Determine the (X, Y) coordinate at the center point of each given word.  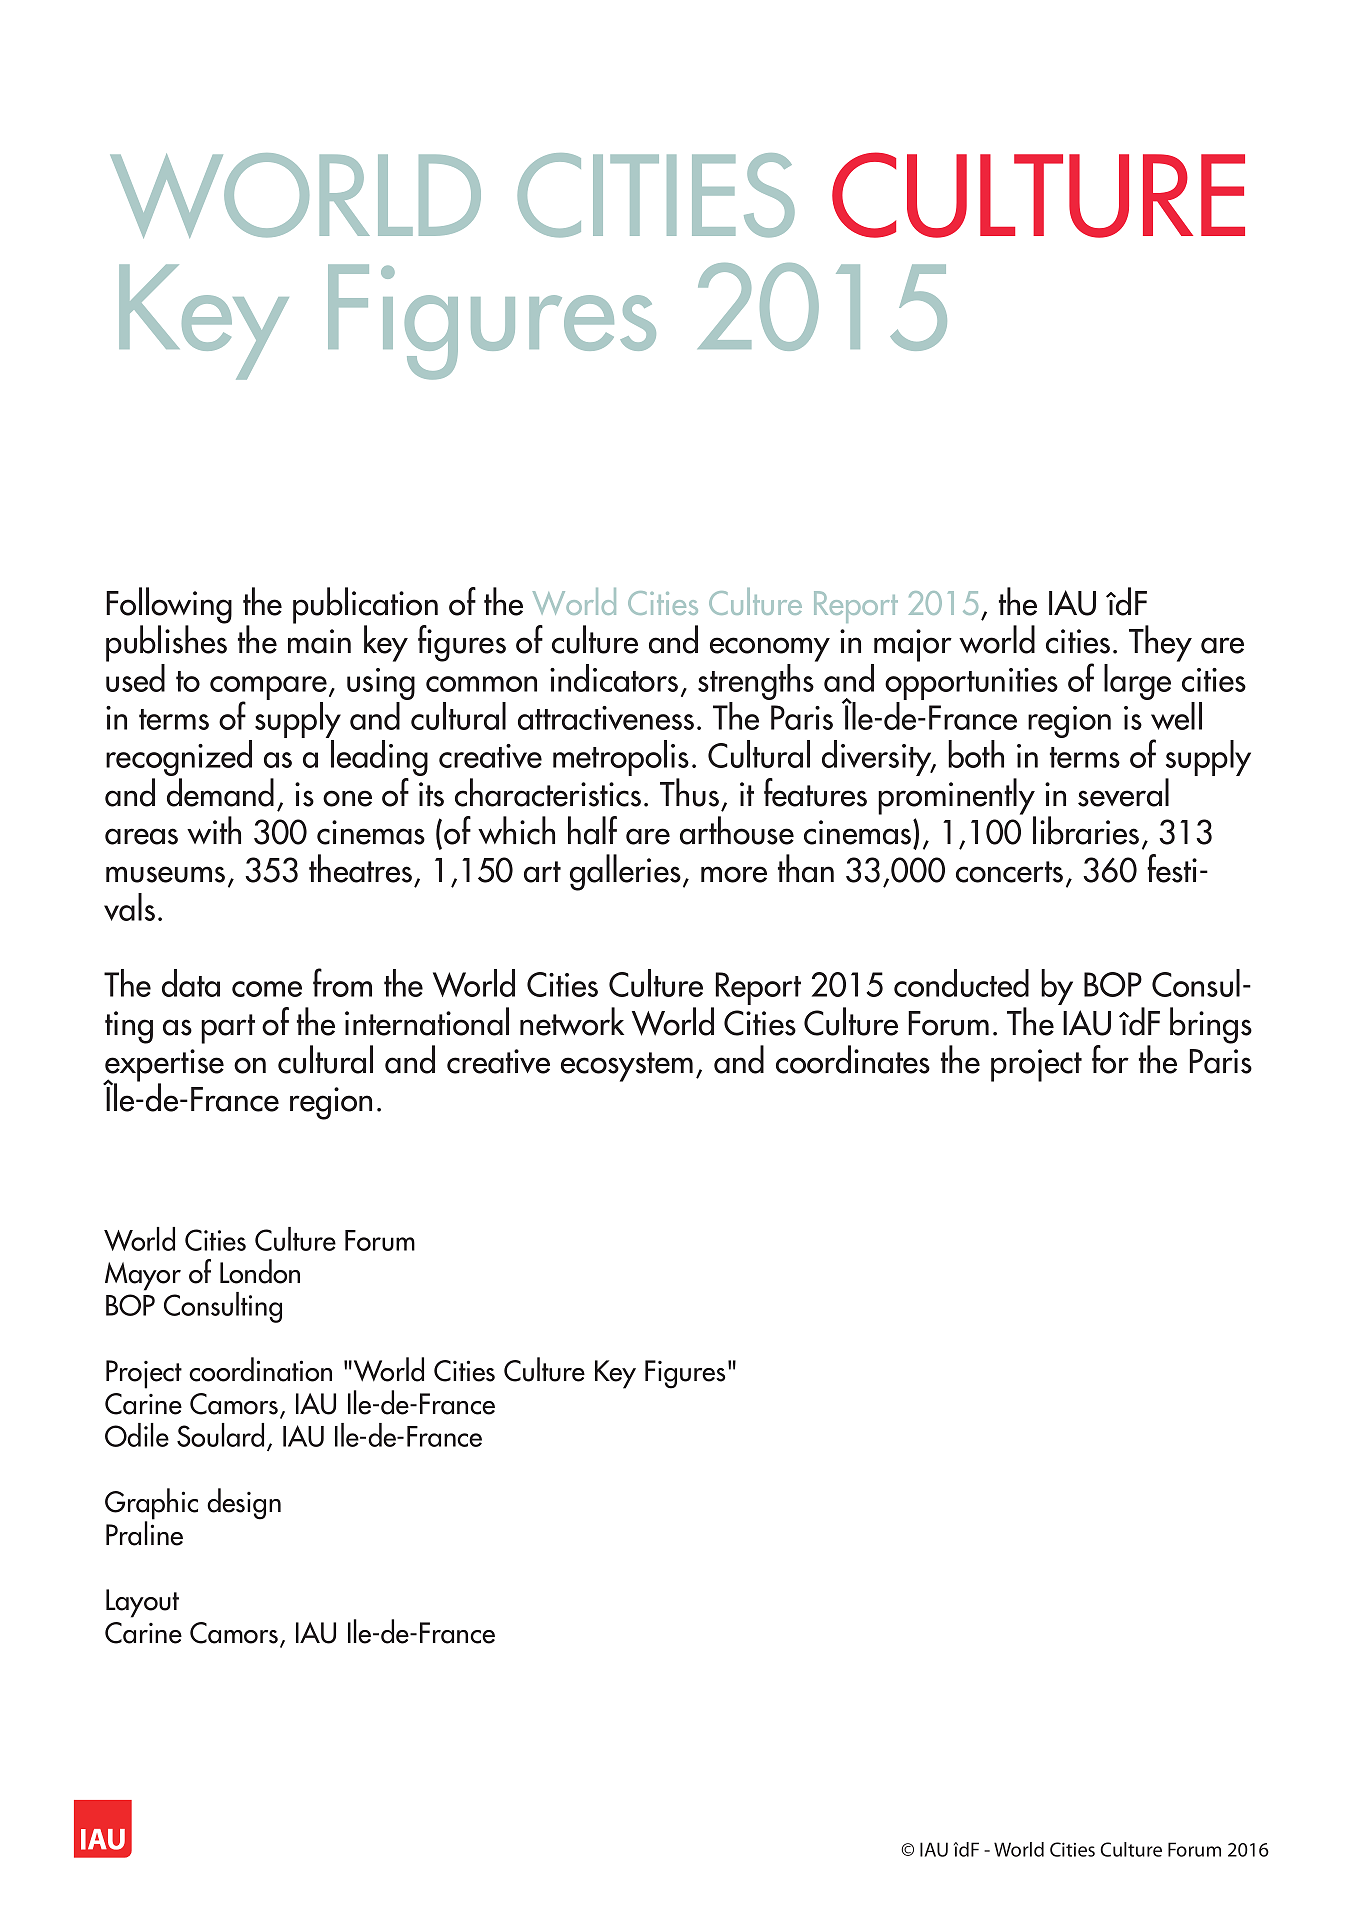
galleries (625, 872)
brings (1211, 1025)
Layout (142, 1603)
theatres (360, 868)
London (260, 1271)
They (1160, 643)
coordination (260, 1369)
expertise (163, 1066)
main (319, 641)
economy (770, 649)
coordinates (853, 1059)
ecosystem (627, 1067)
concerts (1009, 872)
